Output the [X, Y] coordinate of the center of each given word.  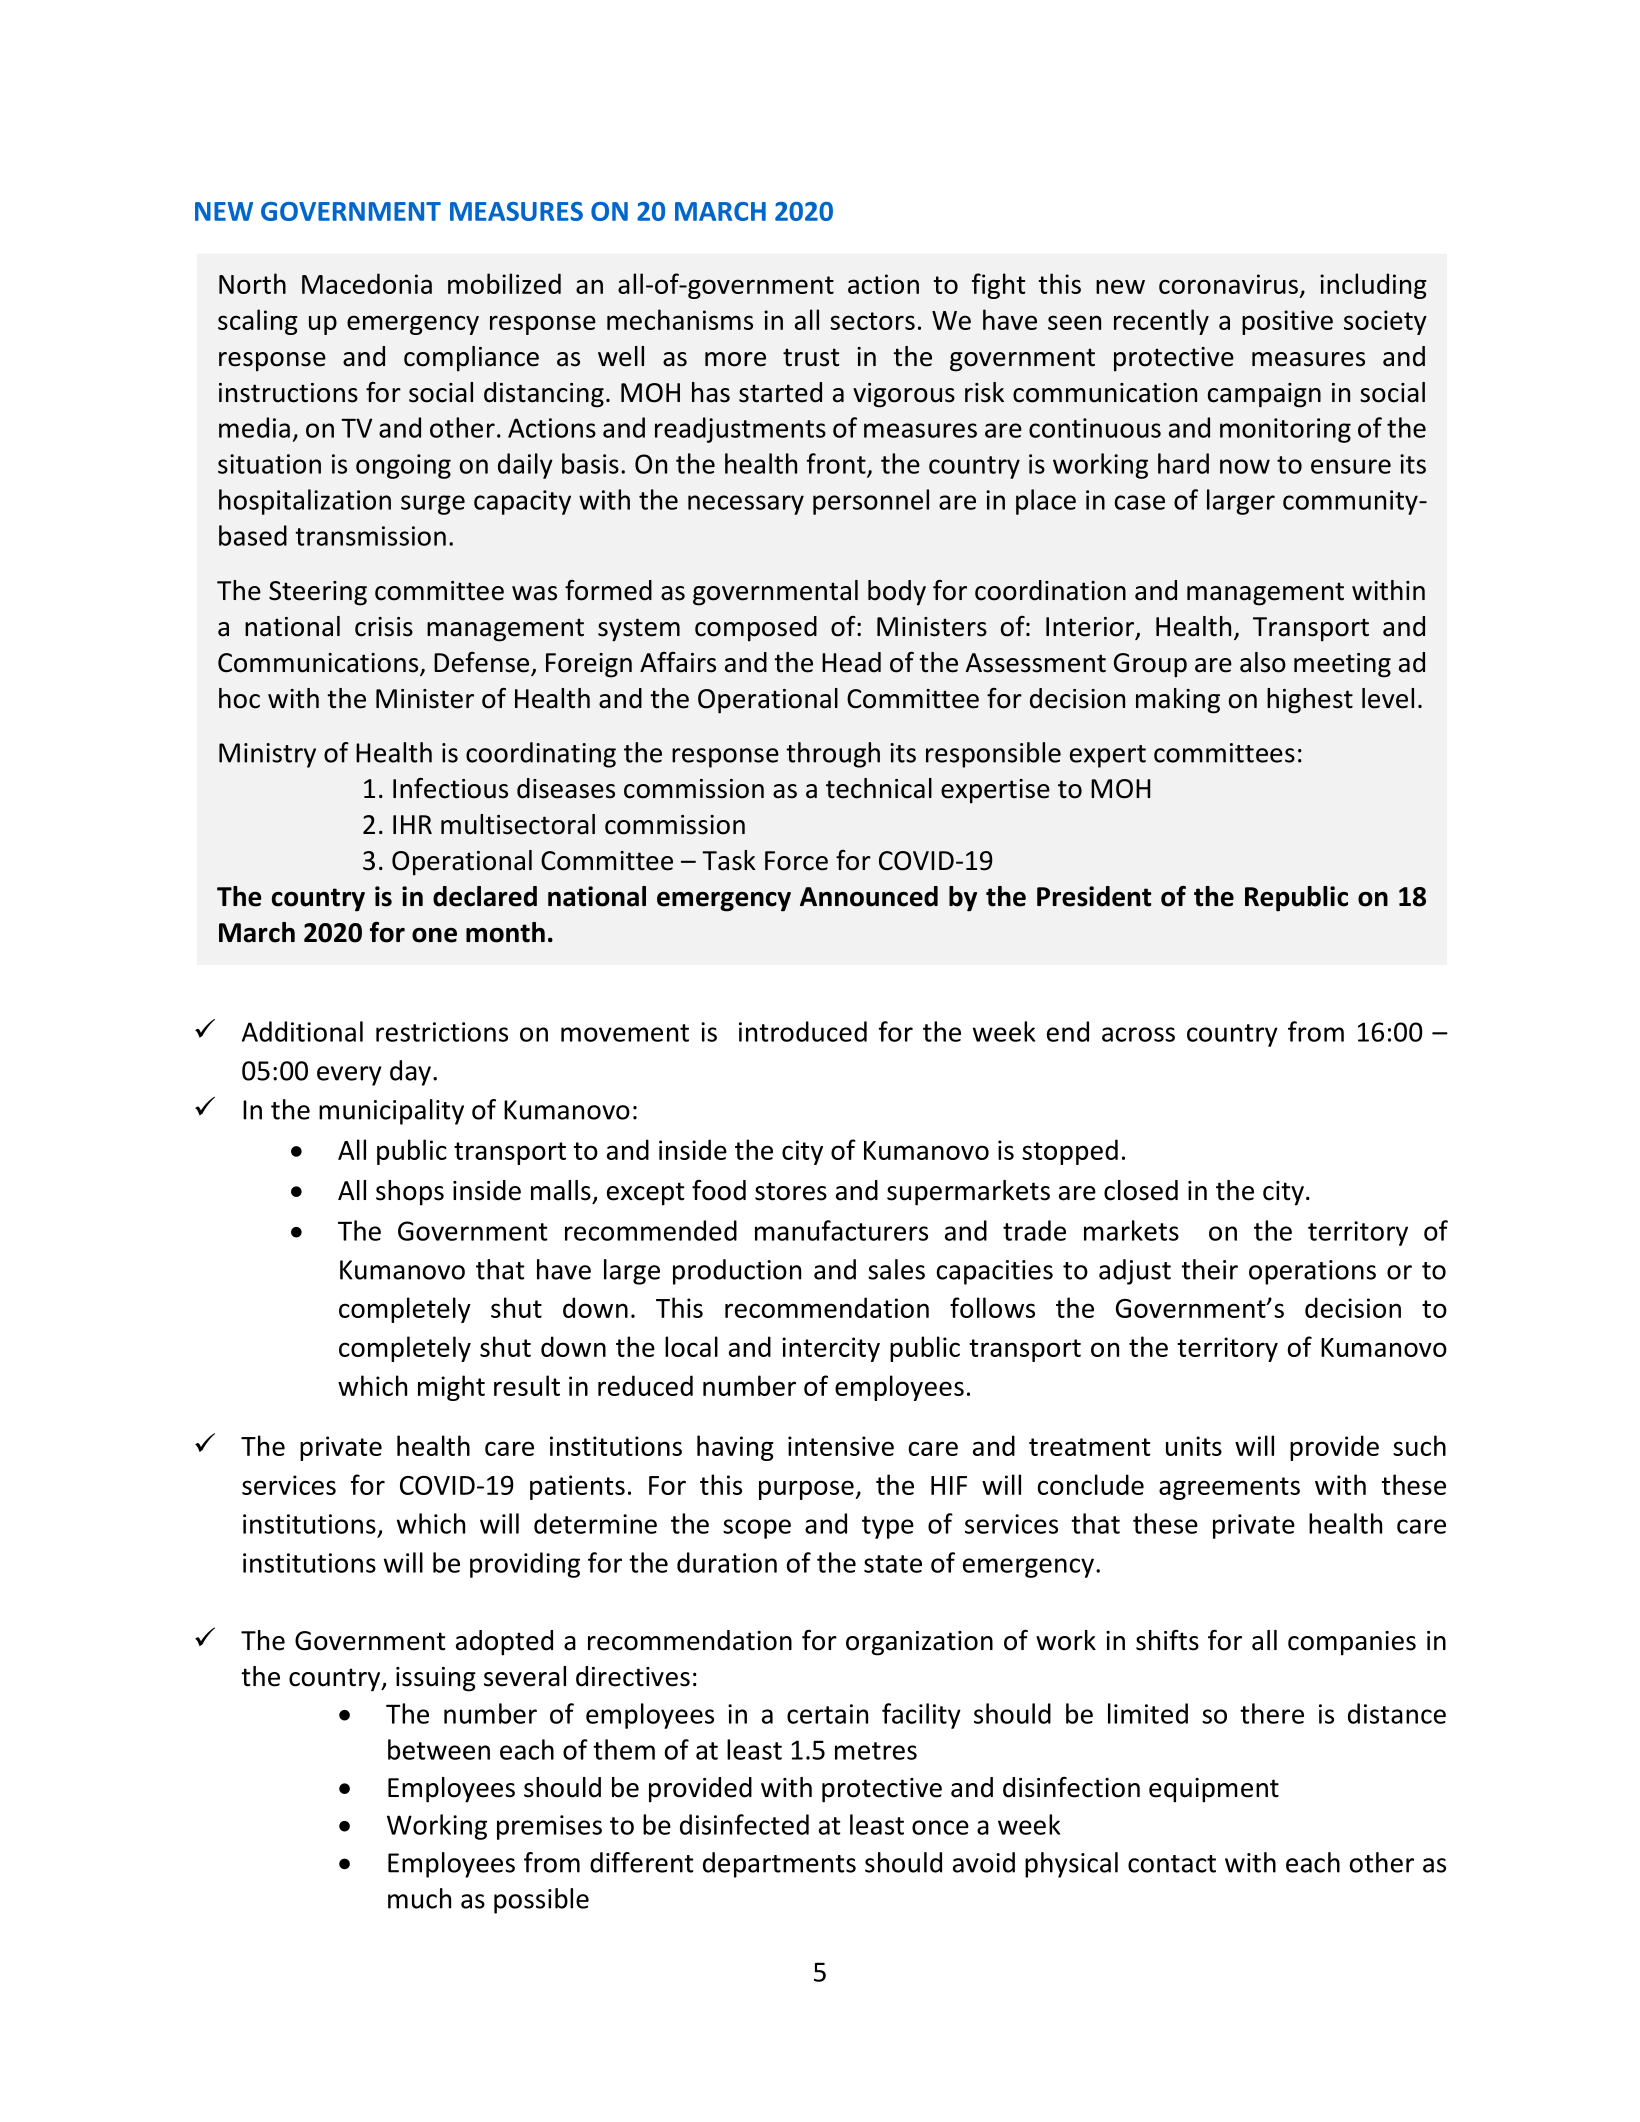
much [419, 1898]
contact [1172, 1864]
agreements [1229, 1488]
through [833, 755]
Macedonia [367, 283]
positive [1287, 322]
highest [1310, 701]
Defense [483, 663]
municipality [391, 1112]
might [451, 1388]
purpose [807, 1490]
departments [779, 1865]
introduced [803, 1031]
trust [811, 357]
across [1138, 1034]
